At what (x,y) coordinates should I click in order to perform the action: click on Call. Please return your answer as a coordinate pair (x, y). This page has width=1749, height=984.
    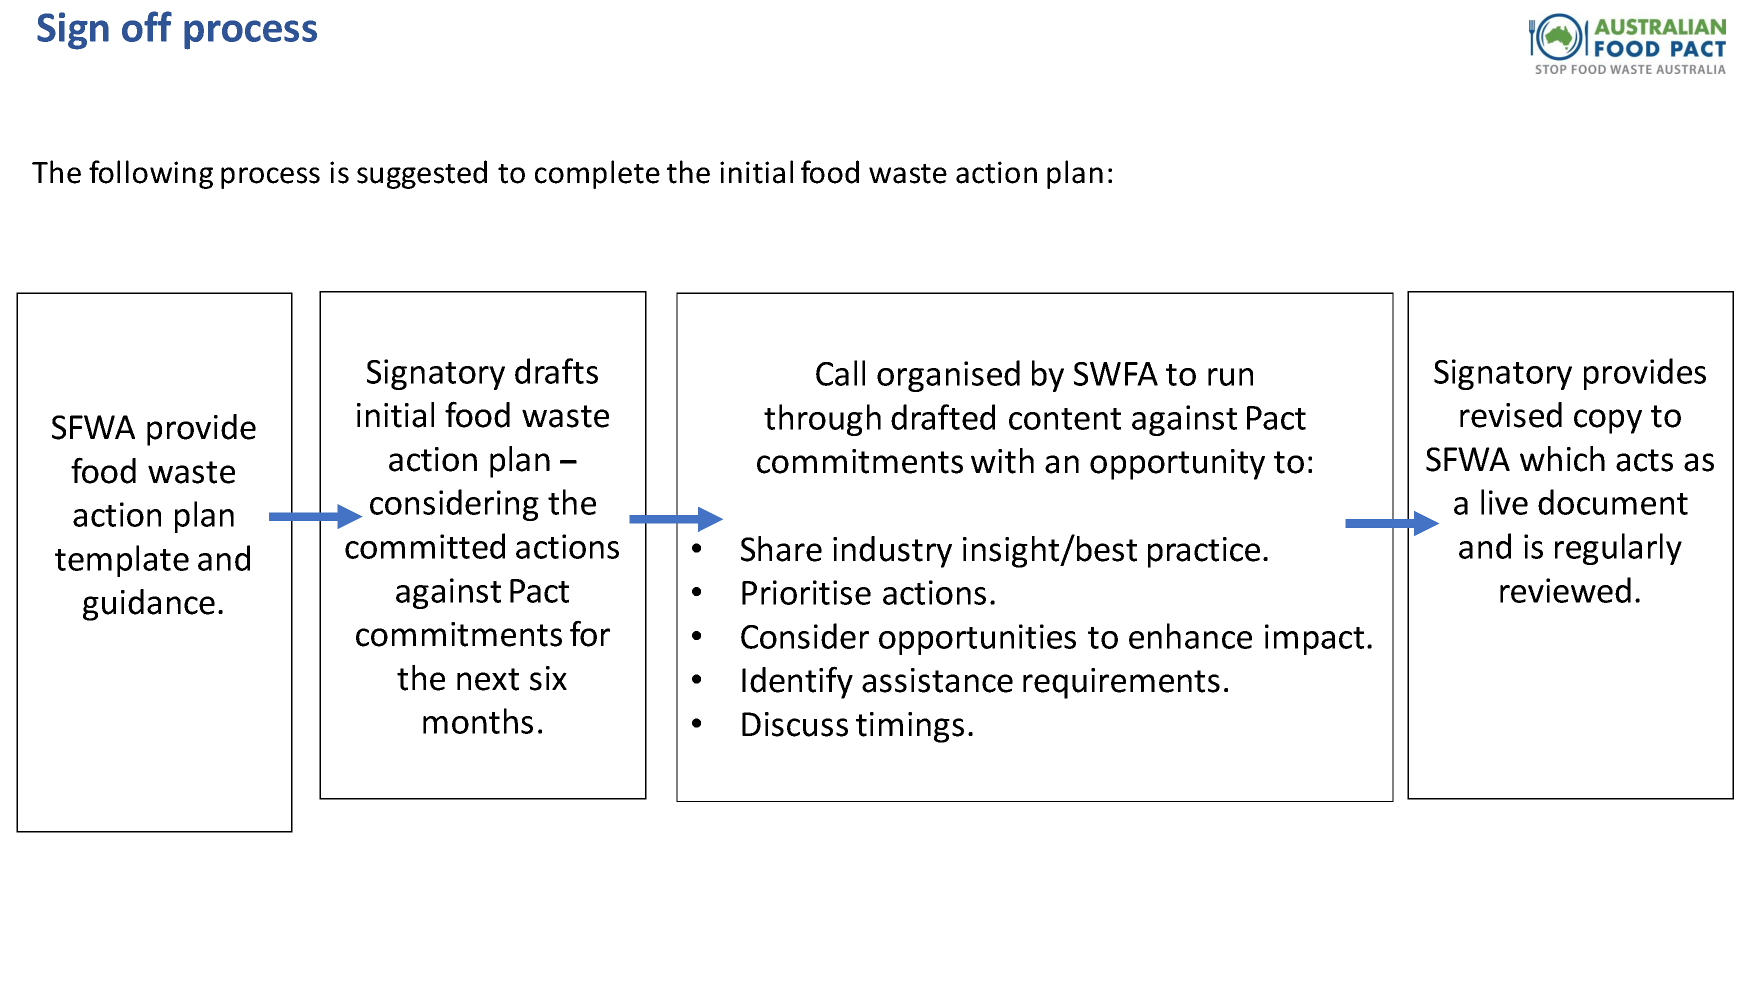
    Looking at the image, I should click on (840, 373).
